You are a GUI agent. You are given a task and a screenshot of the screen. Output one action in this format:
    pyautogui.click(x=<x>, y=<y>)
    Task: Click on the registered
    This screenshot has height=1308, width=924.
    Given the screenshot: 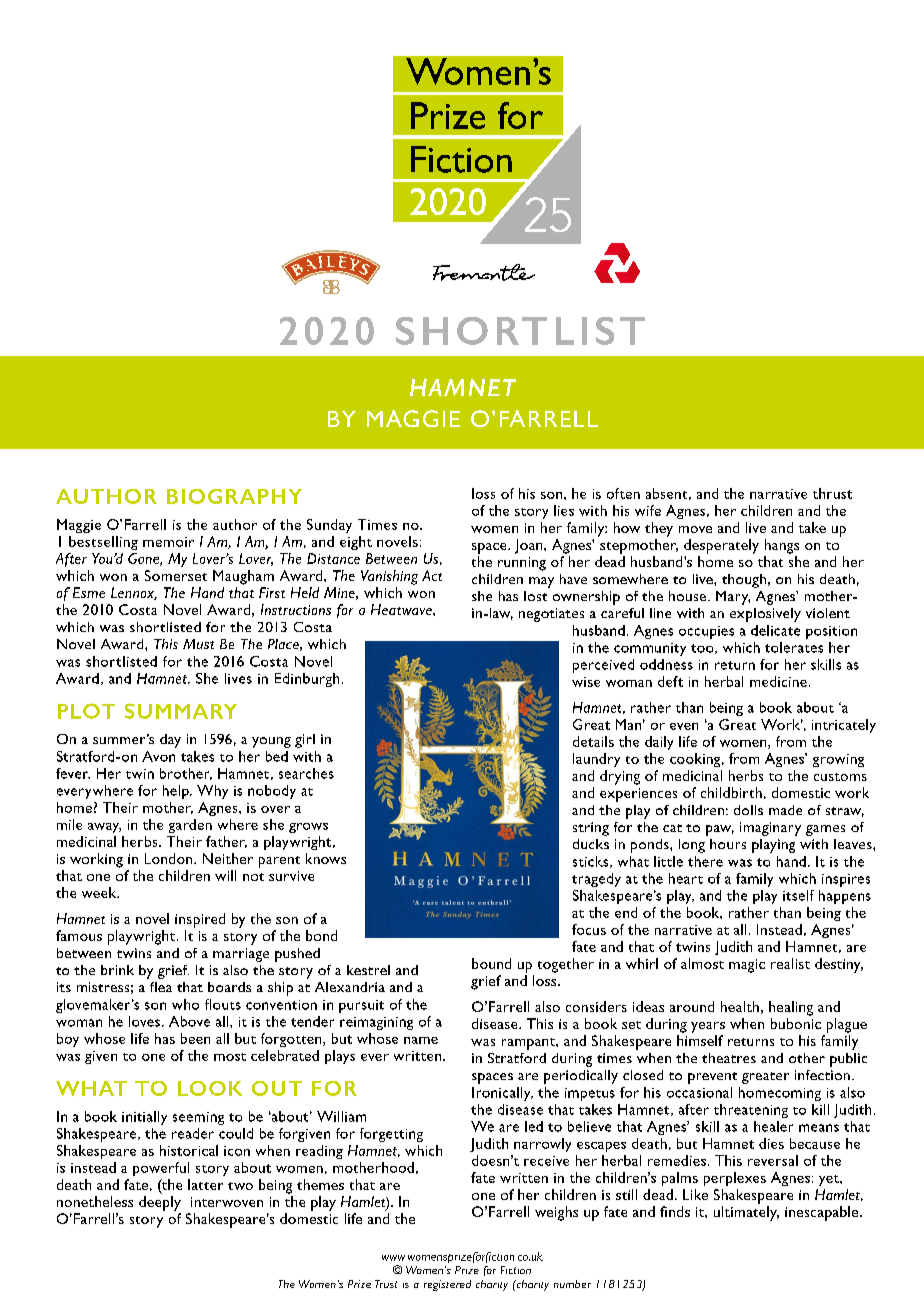 What is the action you would take?
    pyautogui.click(x=447, y=1285)
